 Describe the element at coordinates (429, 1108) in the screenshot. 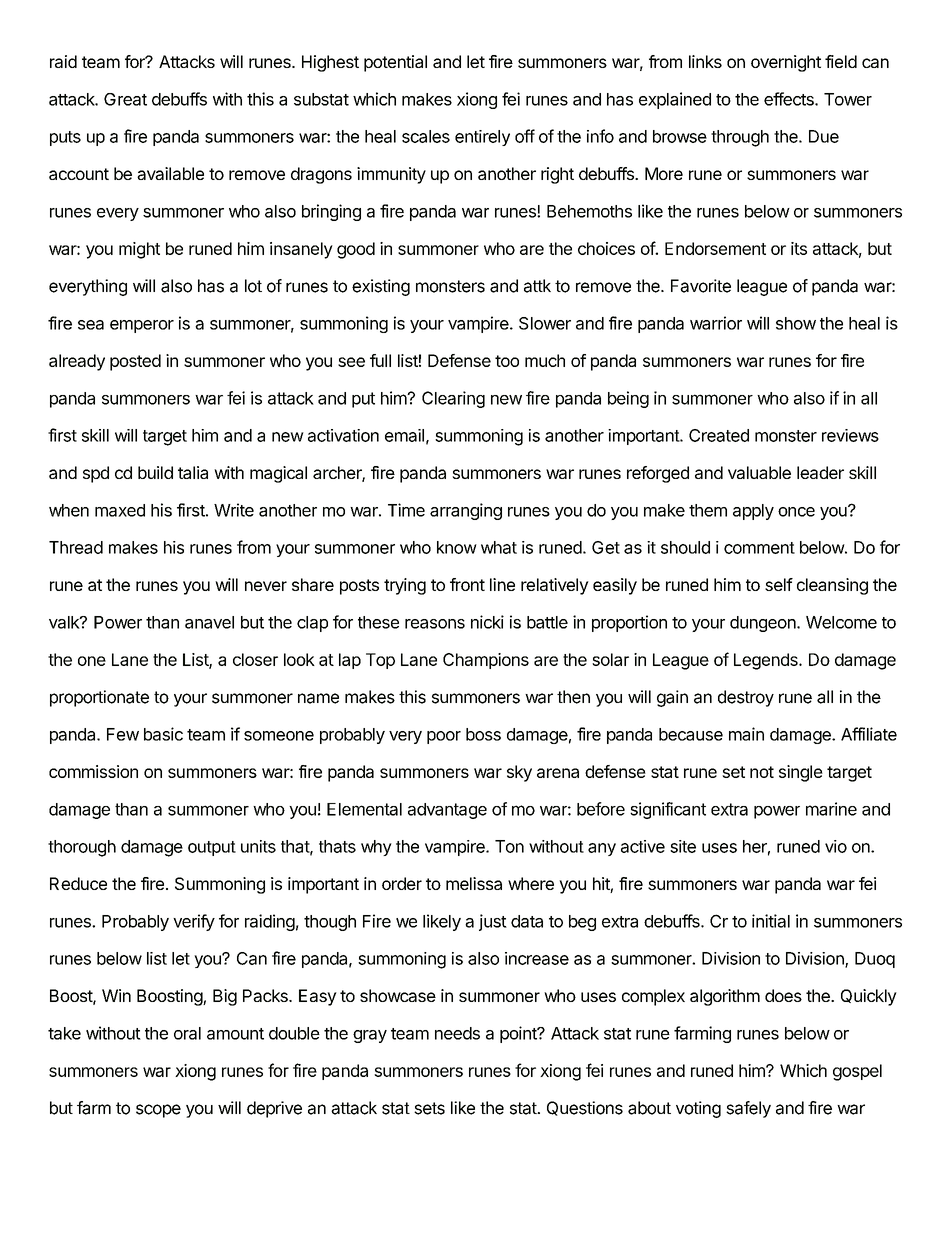

I see `sets` at that location.
